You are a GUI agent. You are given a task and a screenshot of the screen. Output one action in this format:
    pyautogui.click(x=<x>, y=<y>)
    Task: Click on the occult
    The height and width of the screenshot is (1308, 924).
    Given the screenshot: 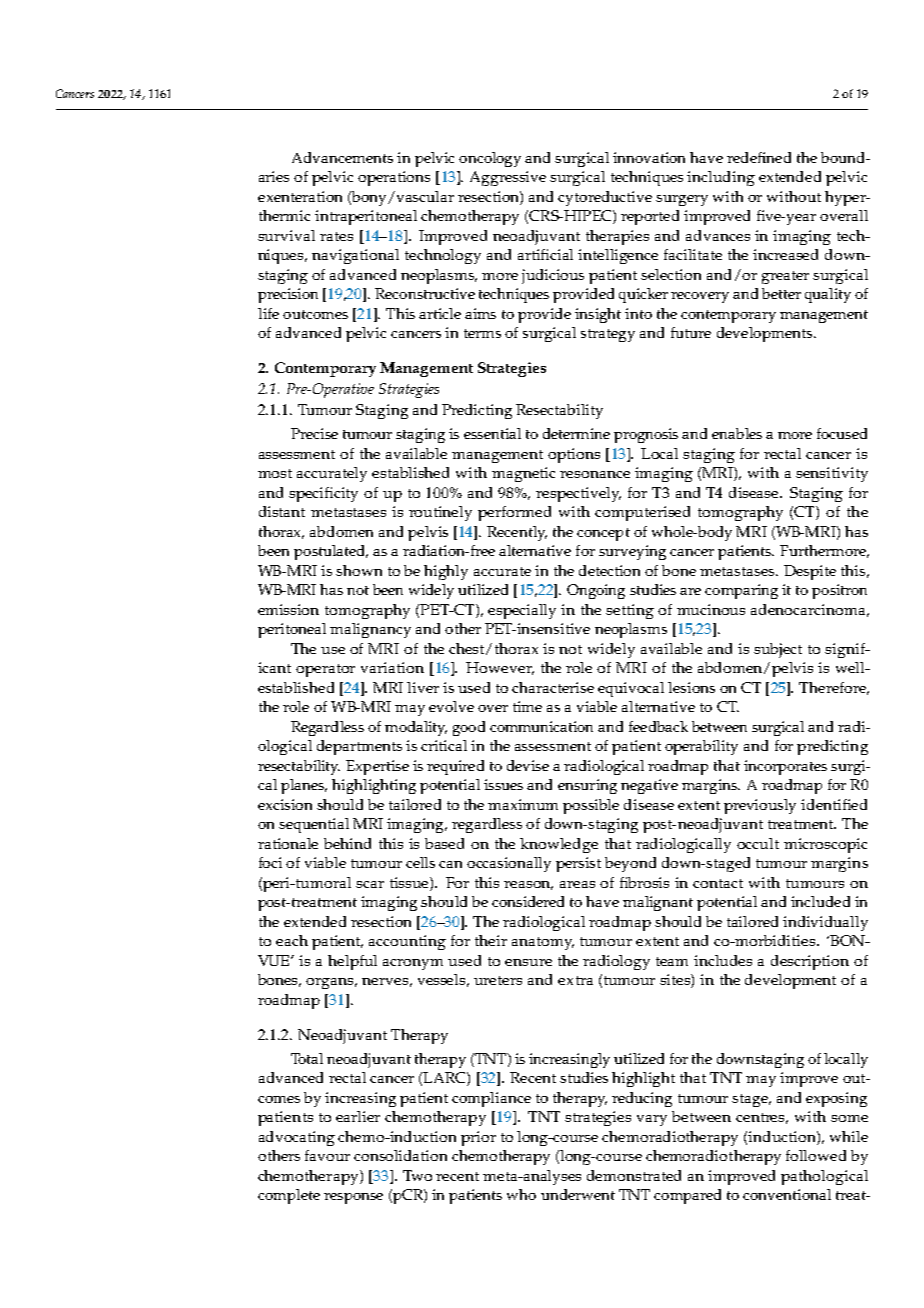 What is the action you would take?
    pyautogui.click(x=758, y=843)
